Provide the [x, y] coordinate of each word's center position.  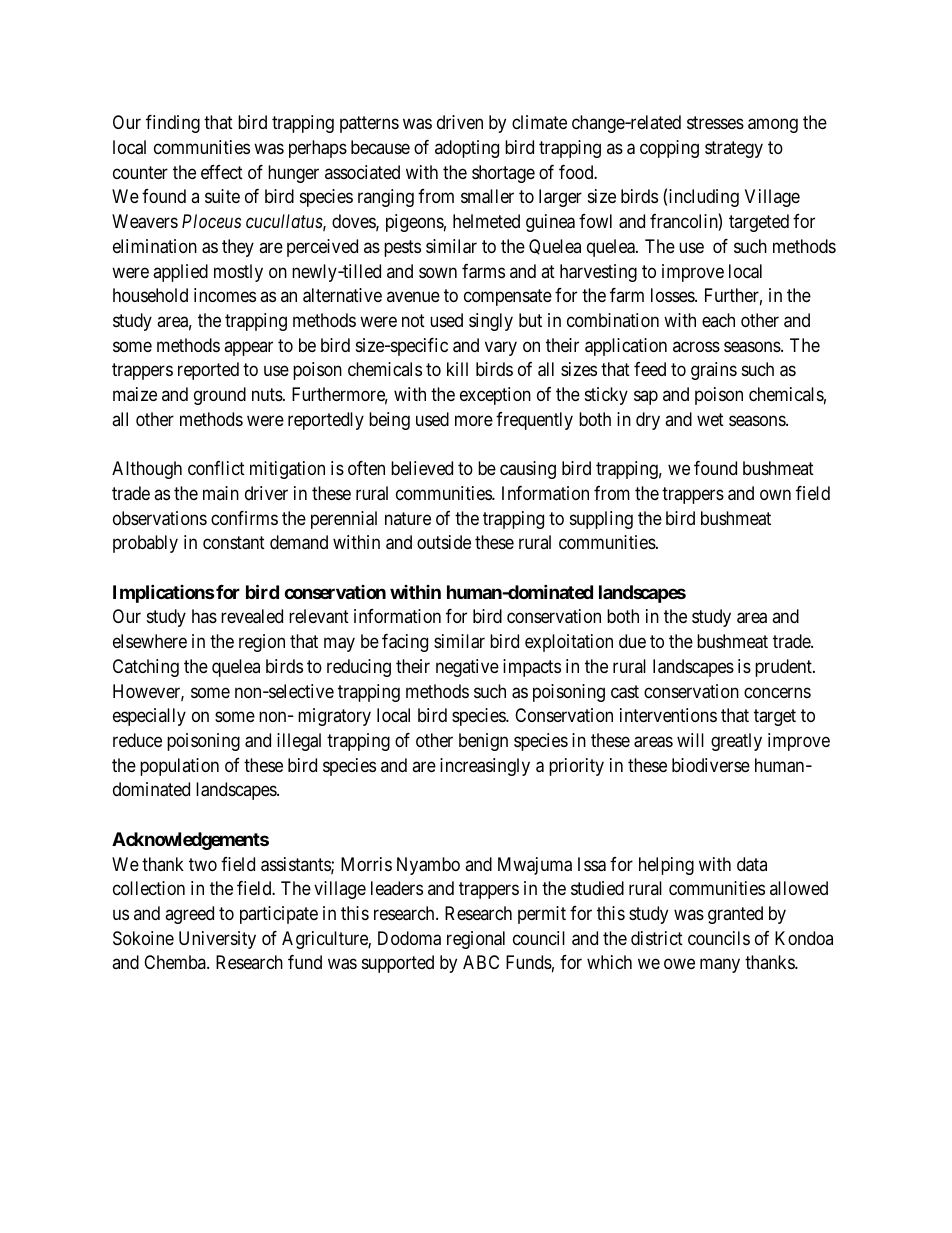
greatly [736, 742]
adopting [467, 149]
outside [444, 542]
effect [222, 172]
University [217, 940]
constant [234, 543]
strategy [734, 149]
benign [483, 742]
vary [501, 348]
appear [248, 348]
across [696, 346]
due [632, 641]
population [179, 767]
